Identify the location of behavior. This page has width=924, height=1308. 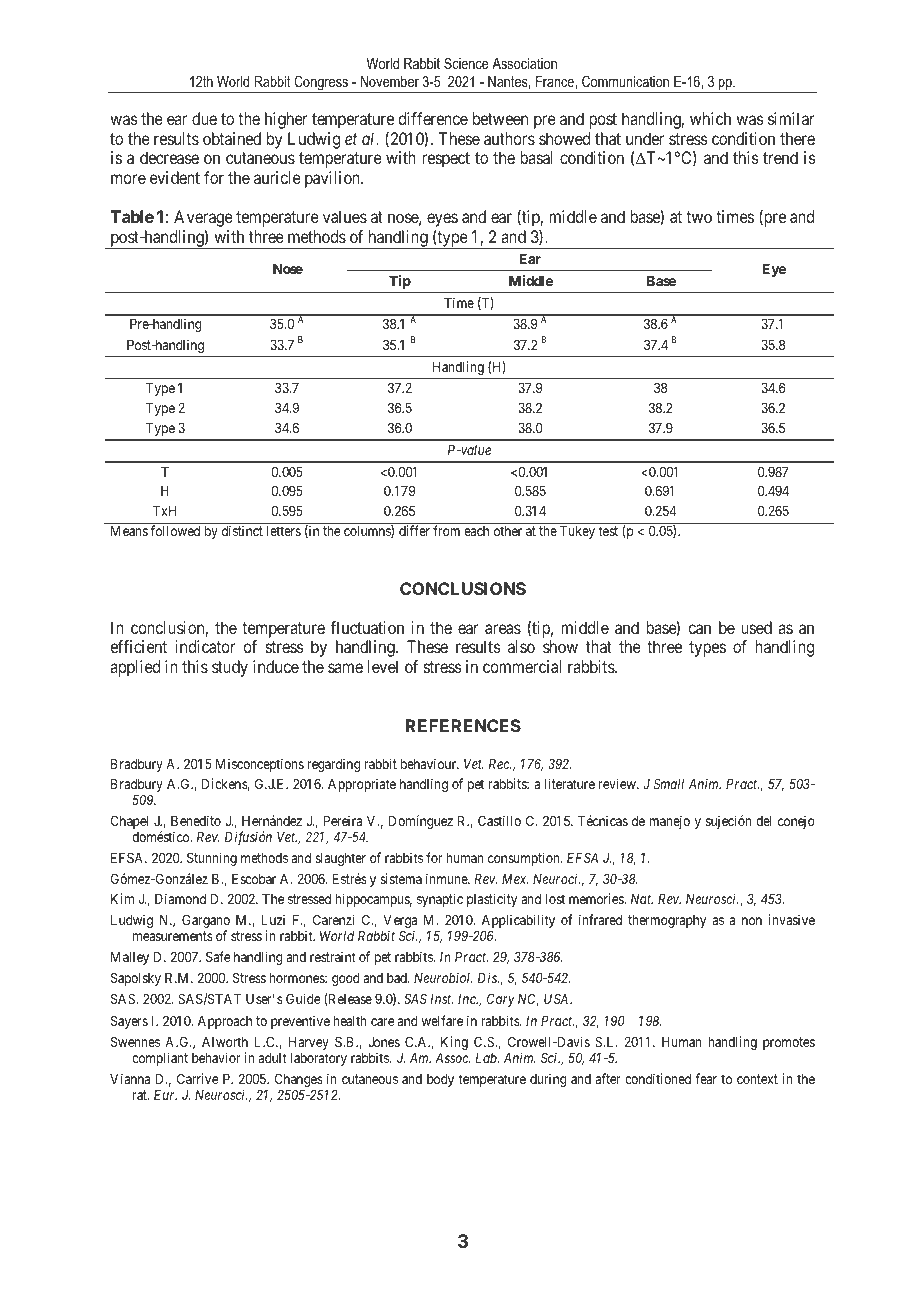
(216, 1057).
